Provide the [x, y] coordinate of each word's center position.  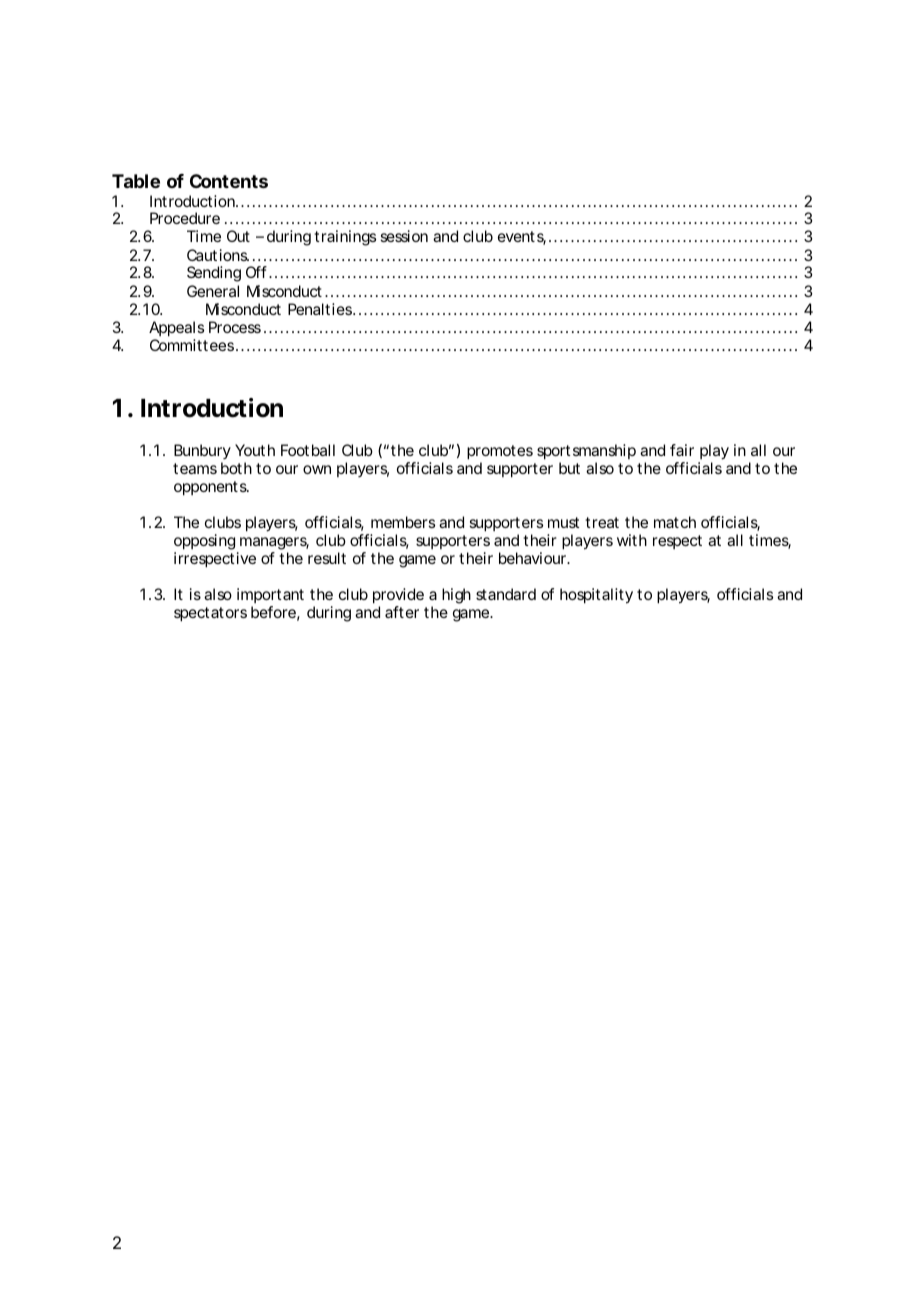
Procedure [185, 218]
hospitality [596, 596]
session [404, 236]
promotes [500, 452]
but [569, 468]
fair [682, 450]
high [456, 596]
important [270, 597]
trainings [345, 238]
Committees [192, 345]
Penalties [321, 309]
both [236, 468]
